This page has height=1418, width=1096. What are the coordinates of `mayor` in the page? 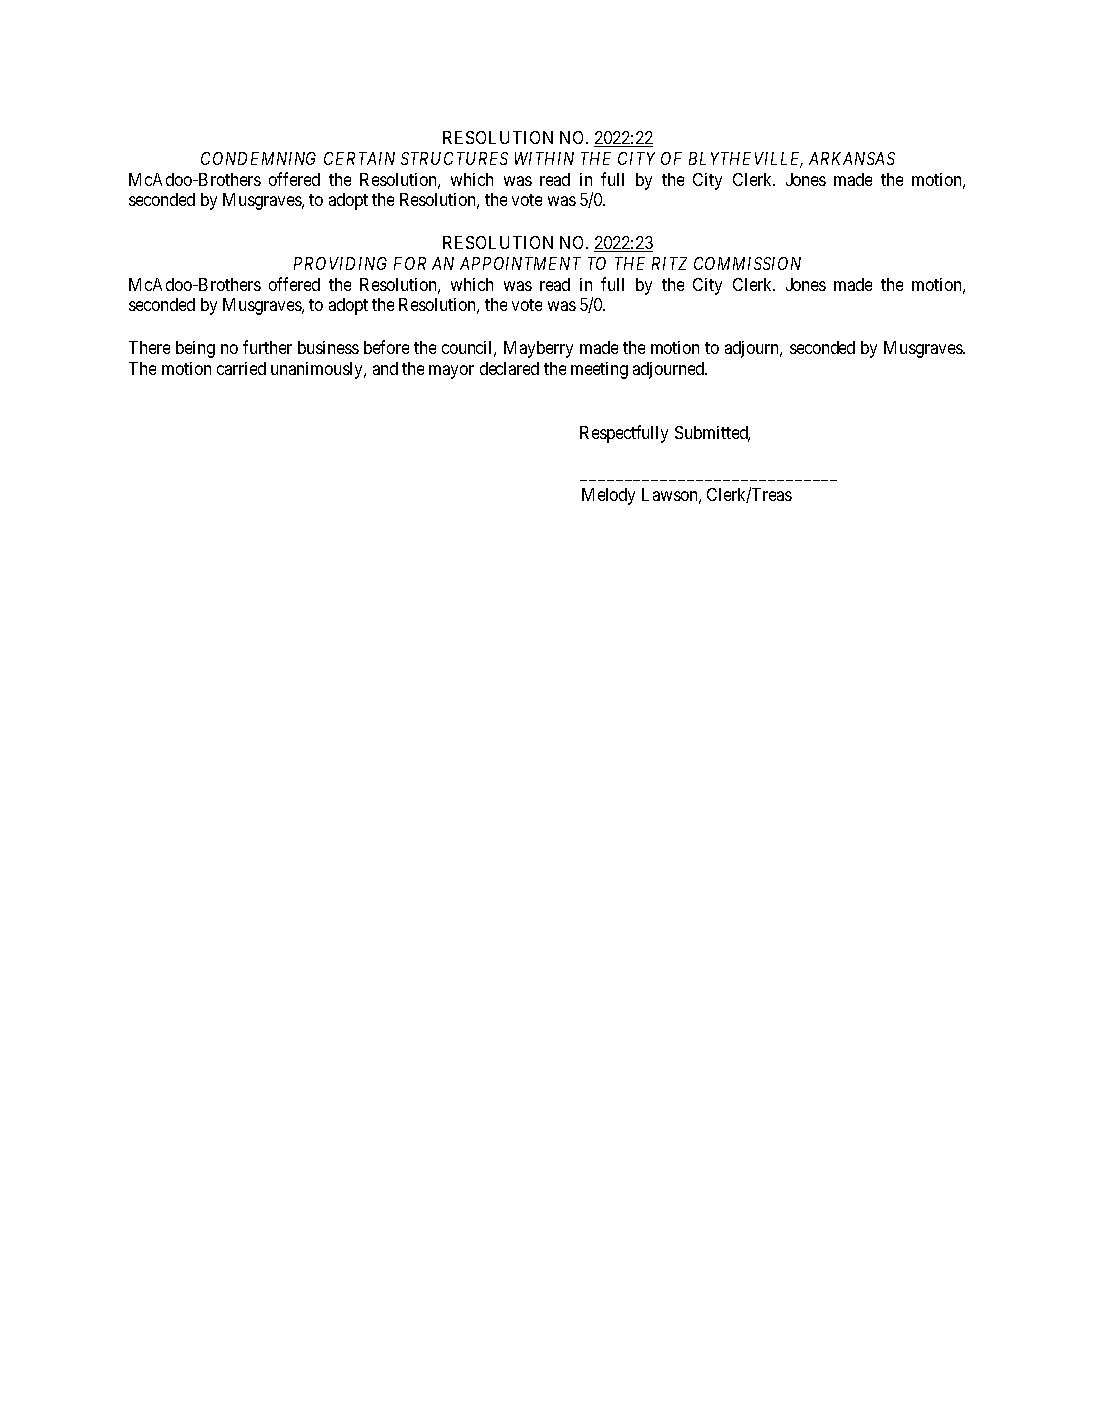 It's located at (451, 372).
